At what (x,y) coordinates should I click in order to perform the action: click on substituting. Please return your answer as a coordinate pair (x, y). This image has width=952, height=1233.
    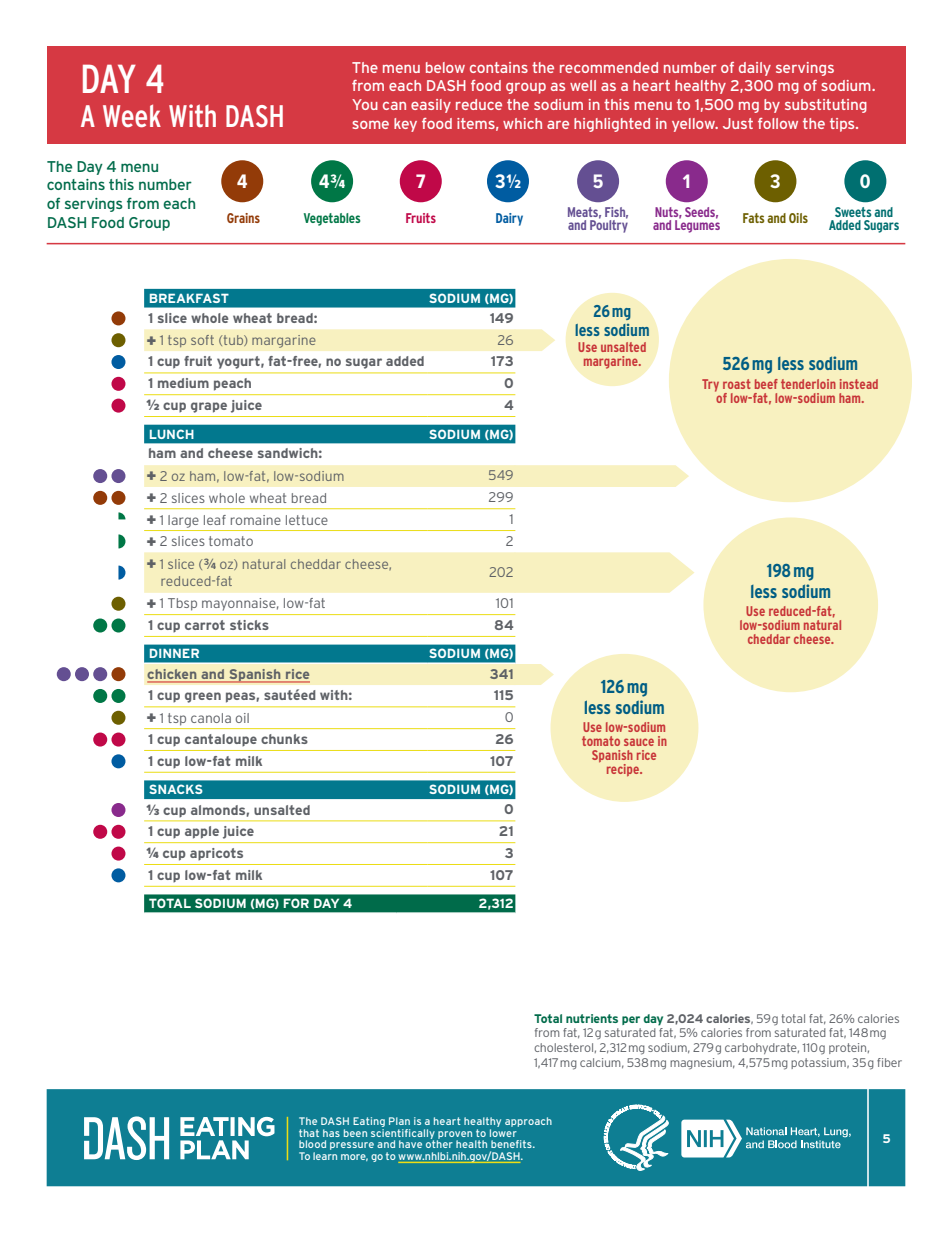
    Looking at the image, I should click on (826, 106).
